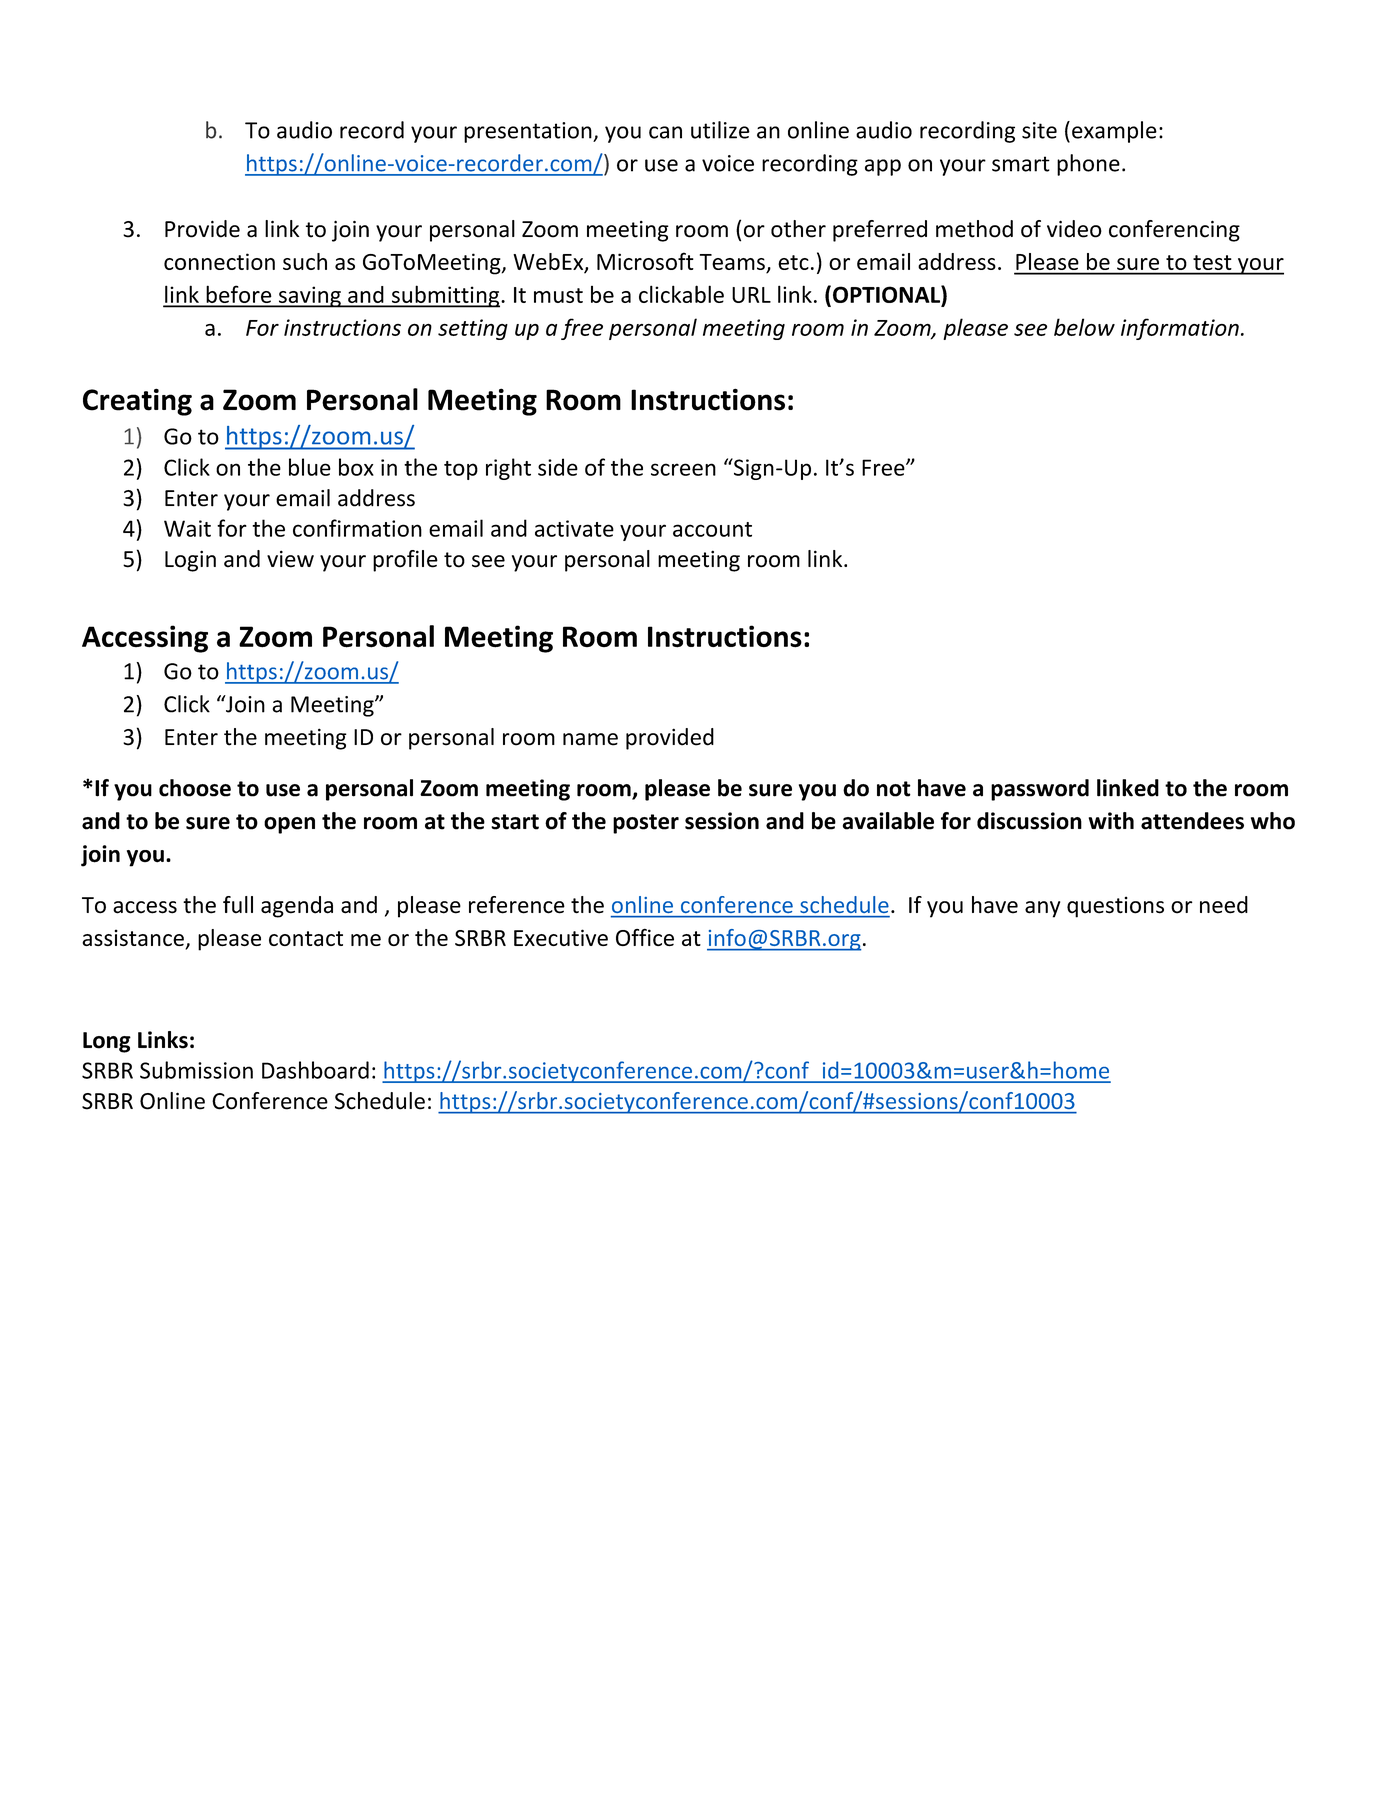  Describe the element at coordinates (196, 1070) in the page. I see `Submission` at that location.
